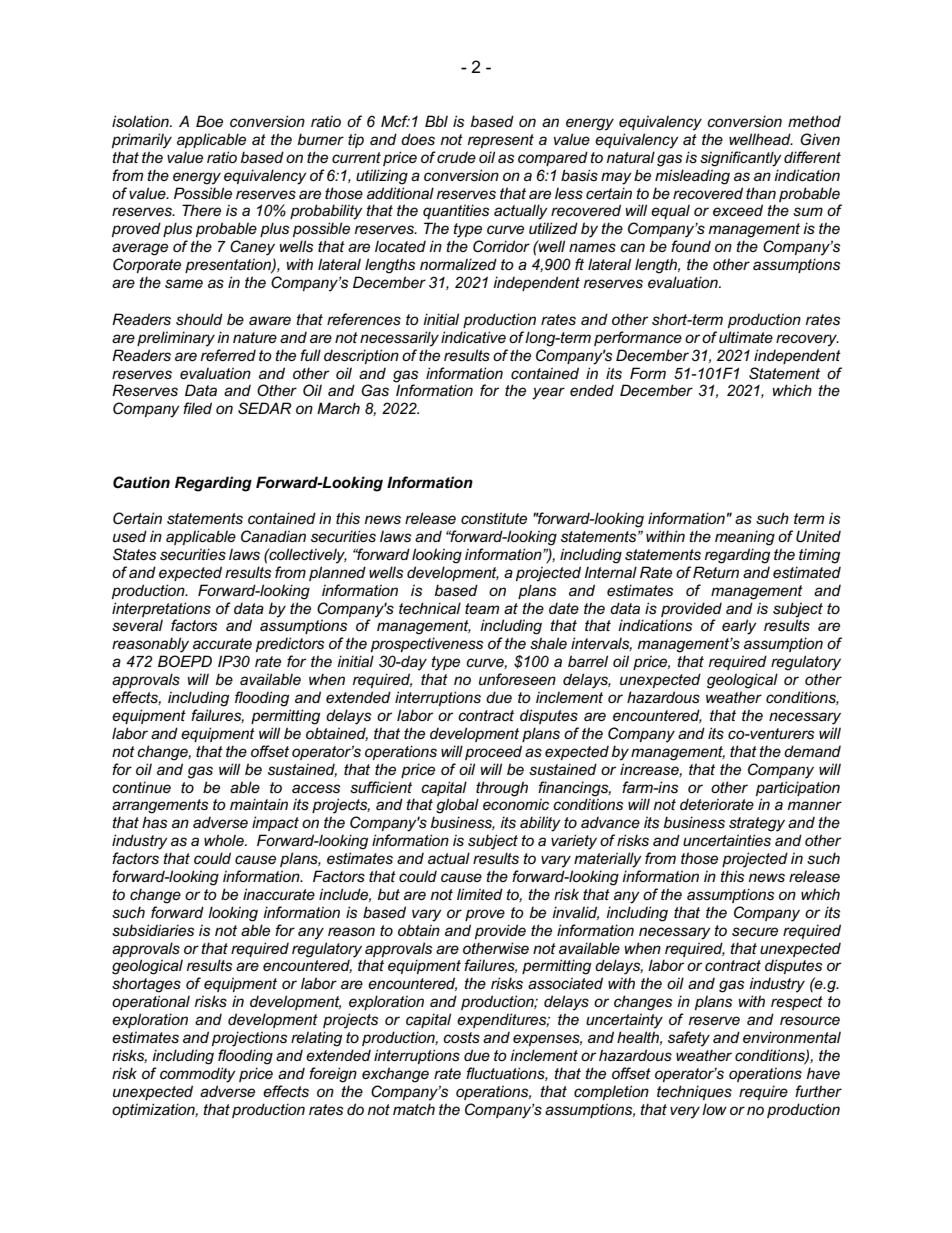 This screenshot has width=952, height=1233. What do you see at coordinates (745, 538) in the screenshot?
I see `meaning` at bounding box center [745, 538].
